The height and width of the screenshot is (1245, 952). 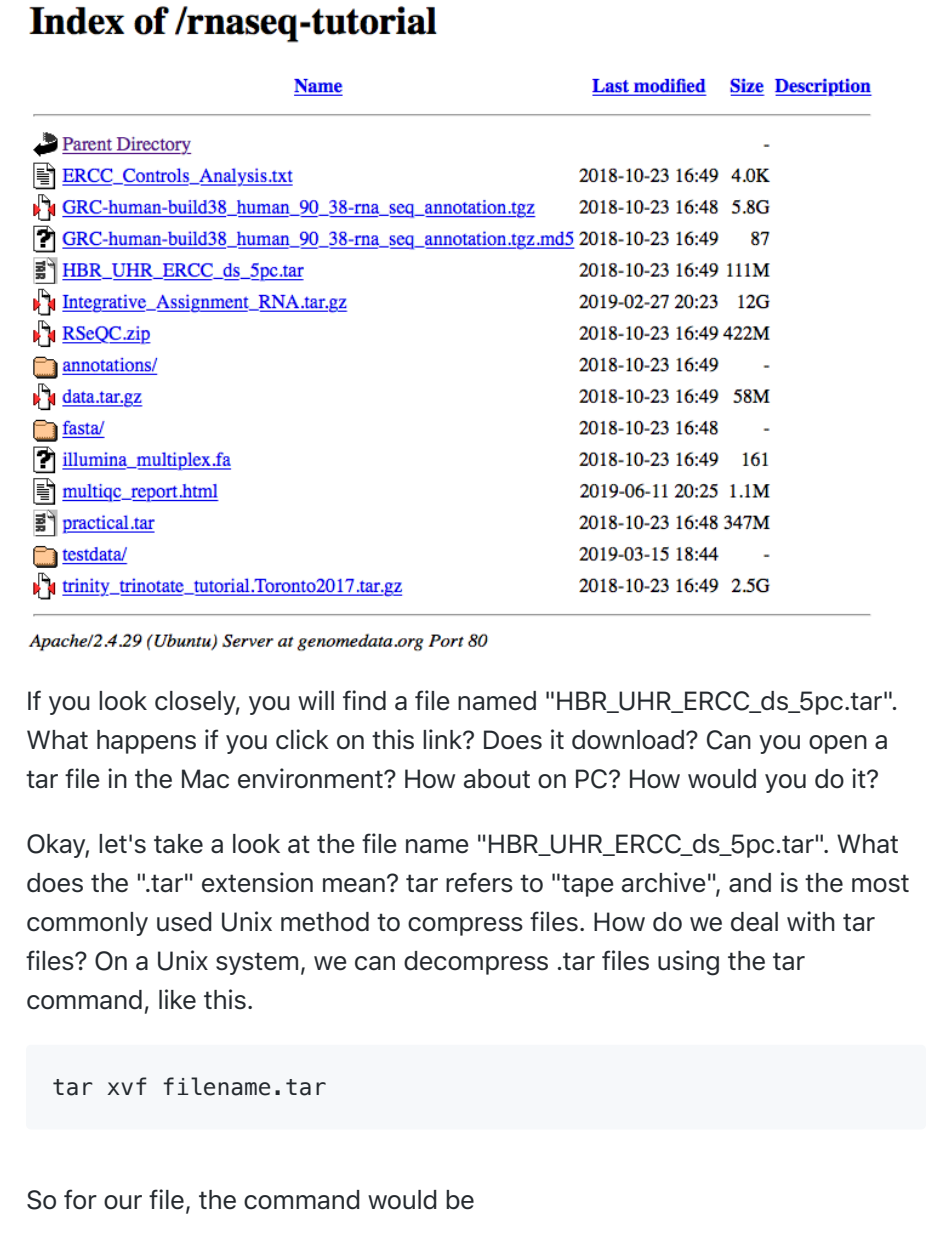 I want to click on take, so click(x=178, y=844).
